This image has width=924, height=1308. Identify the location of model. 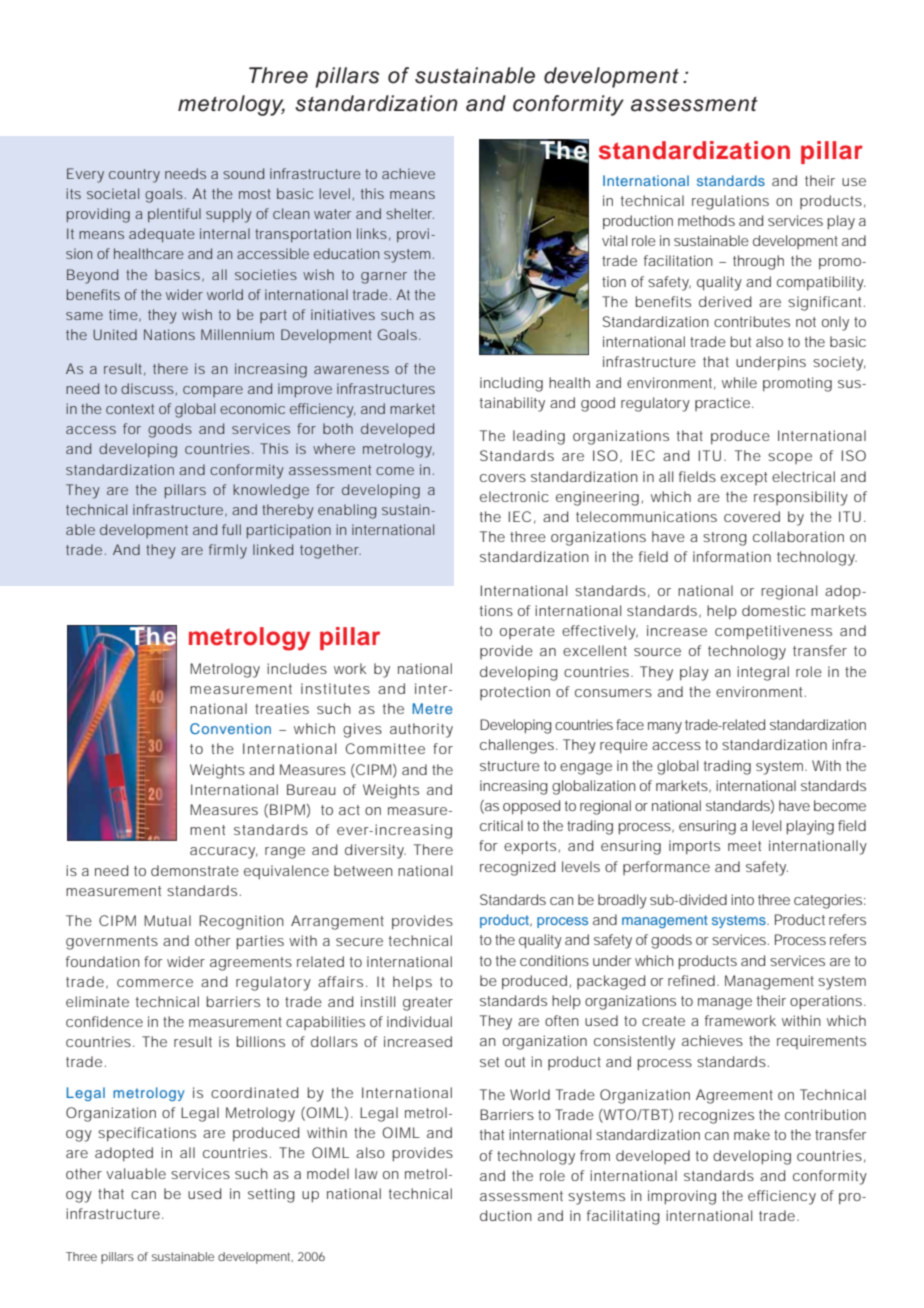
(328, 1173).
